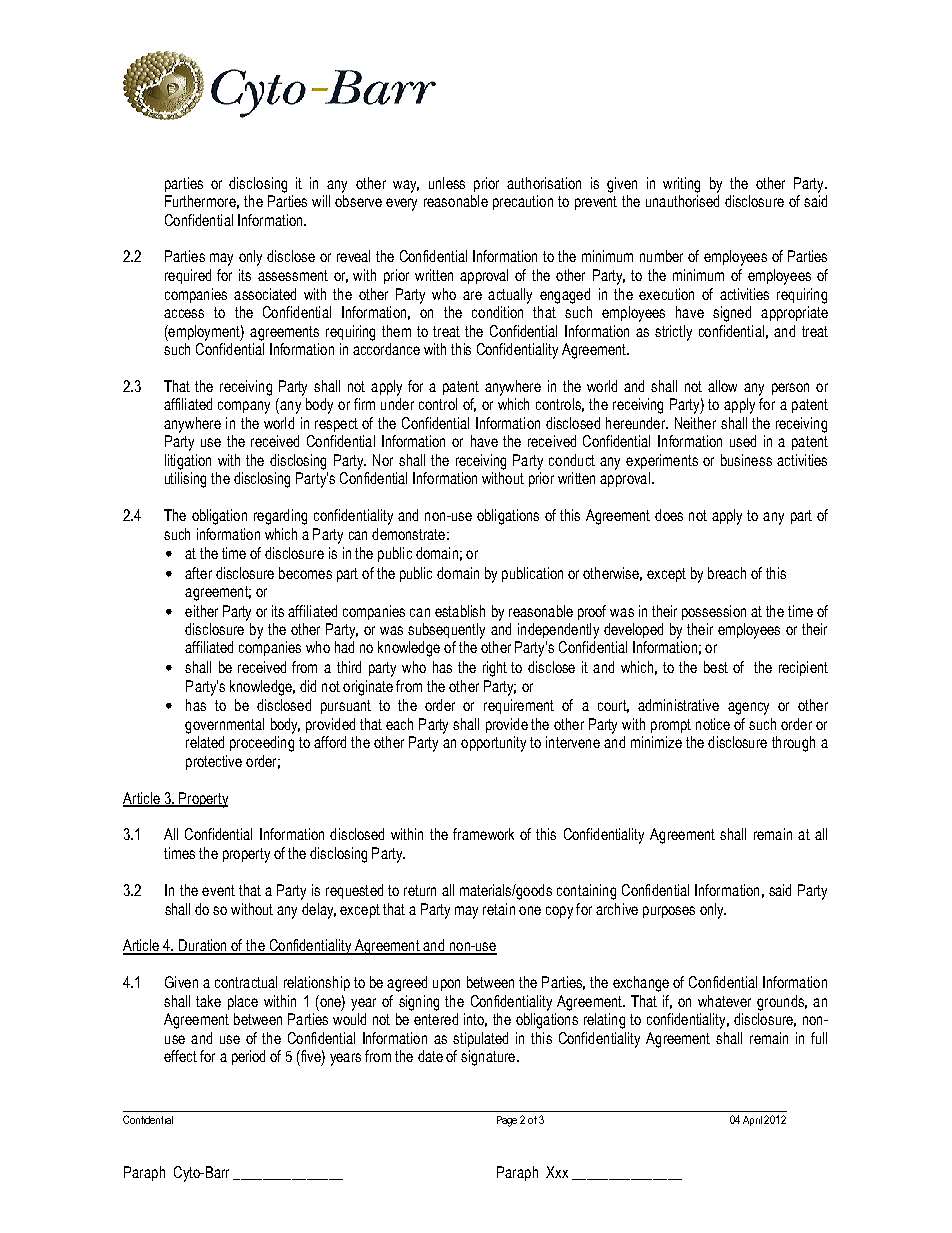 This page has height=1233, width=952. Describe the element at coordinates (321, 201) in the page. I see `will` at that location.
